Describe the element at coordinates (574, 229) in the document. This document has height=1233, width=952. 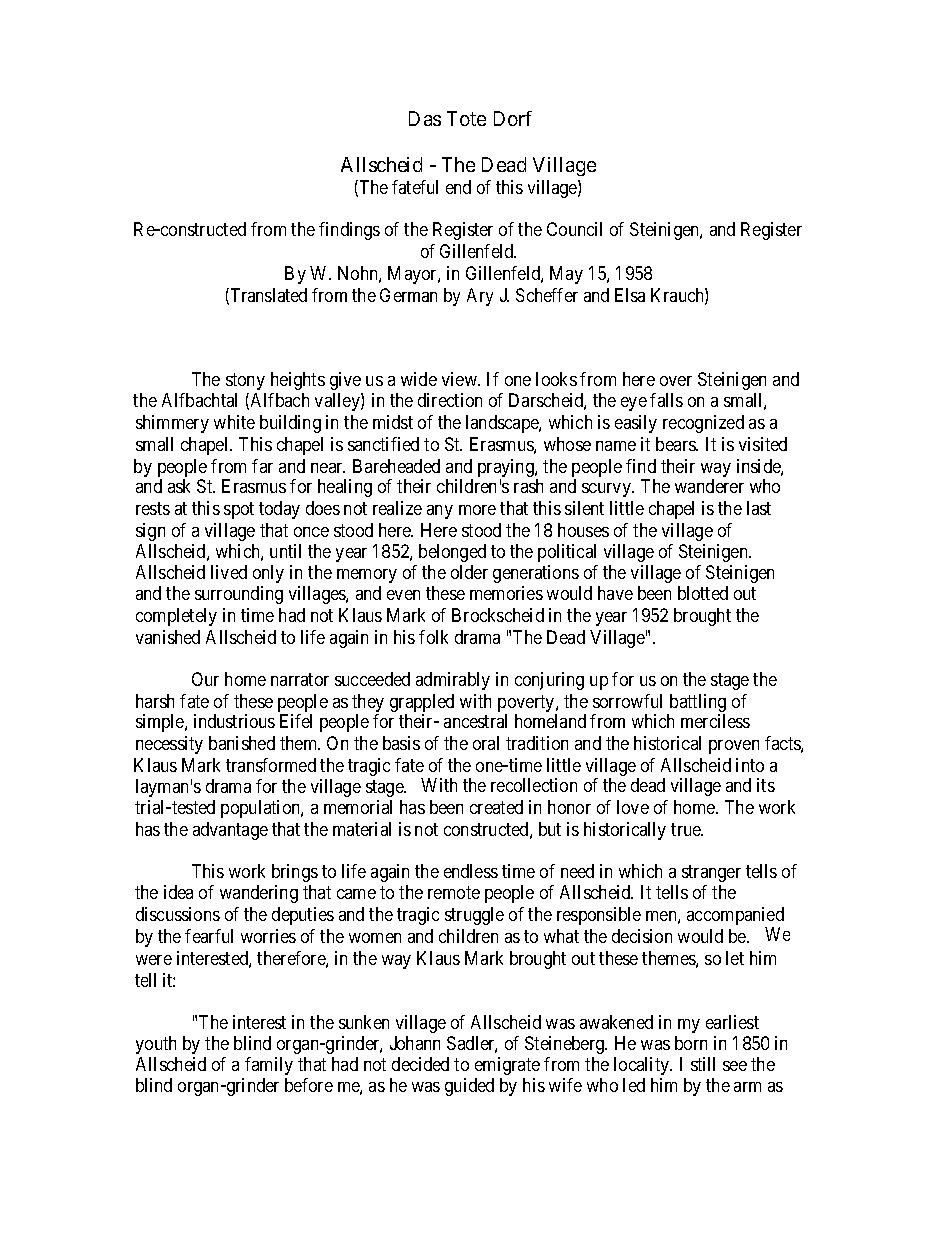
I see `Council` at that location.
